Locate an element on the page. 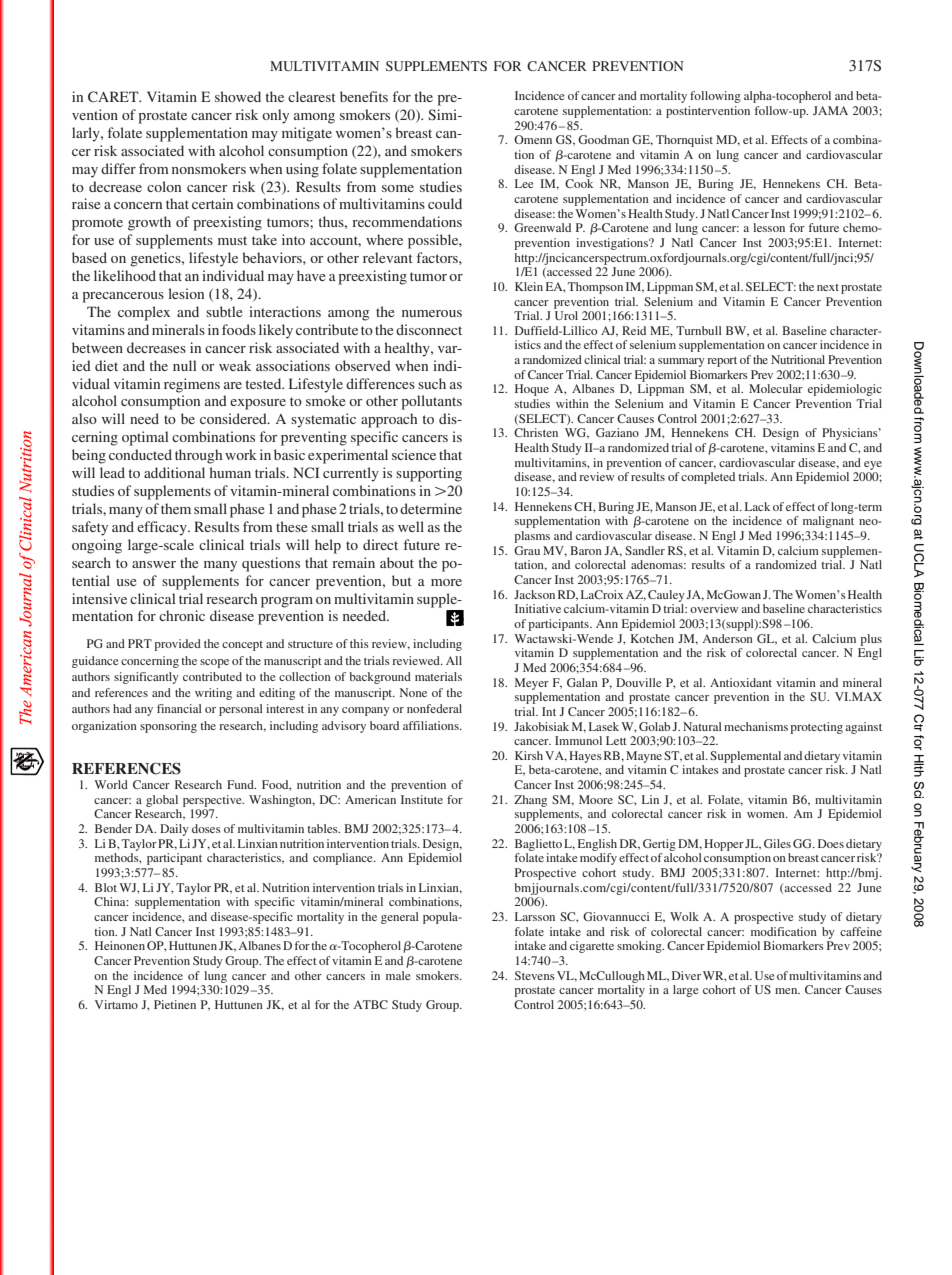 The image size is (952, 1275). Turnbull is located at coordinates (699, 330).
